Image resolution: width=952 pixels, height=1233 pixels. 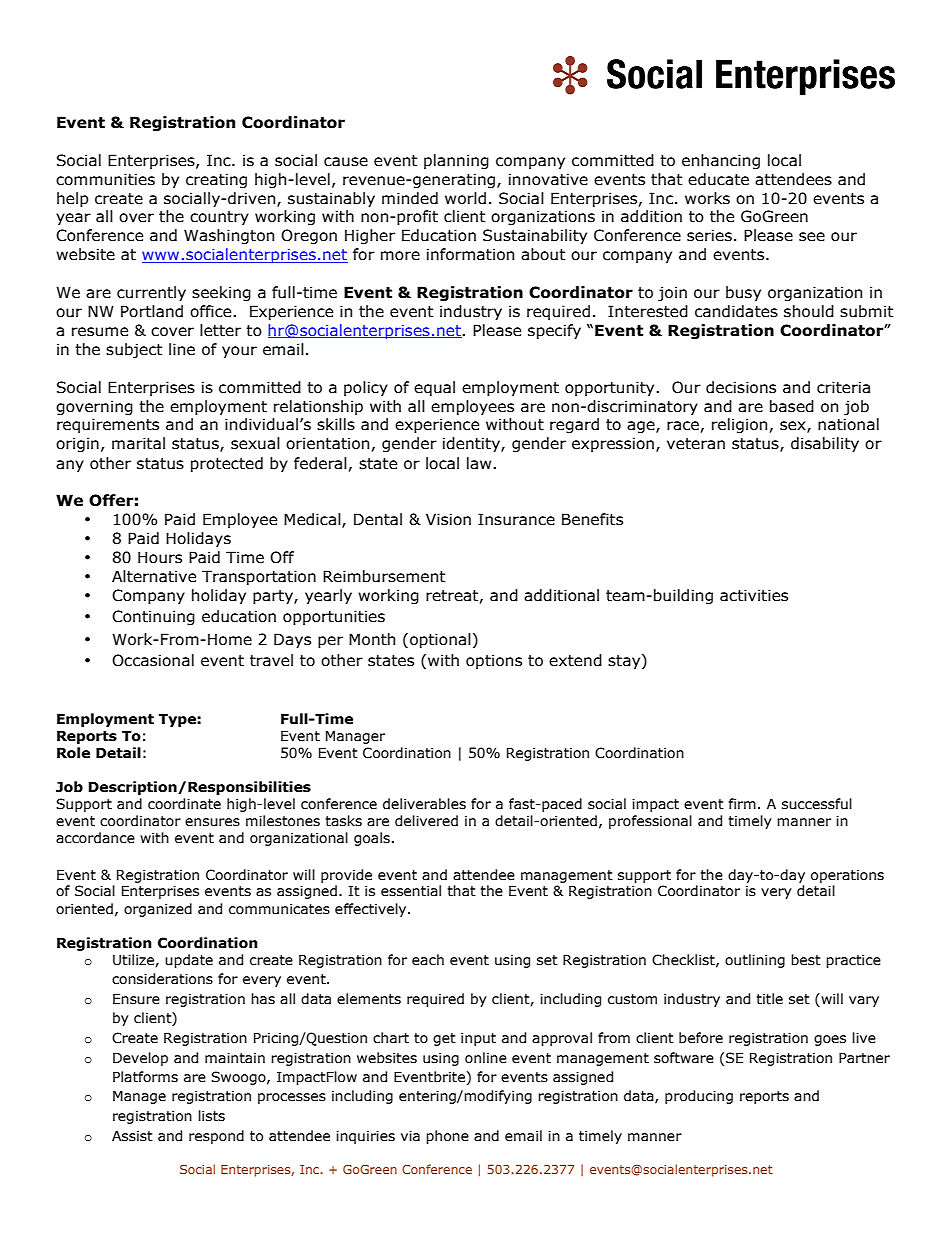 I want to click on phone, so click(x=447, y=1137).
